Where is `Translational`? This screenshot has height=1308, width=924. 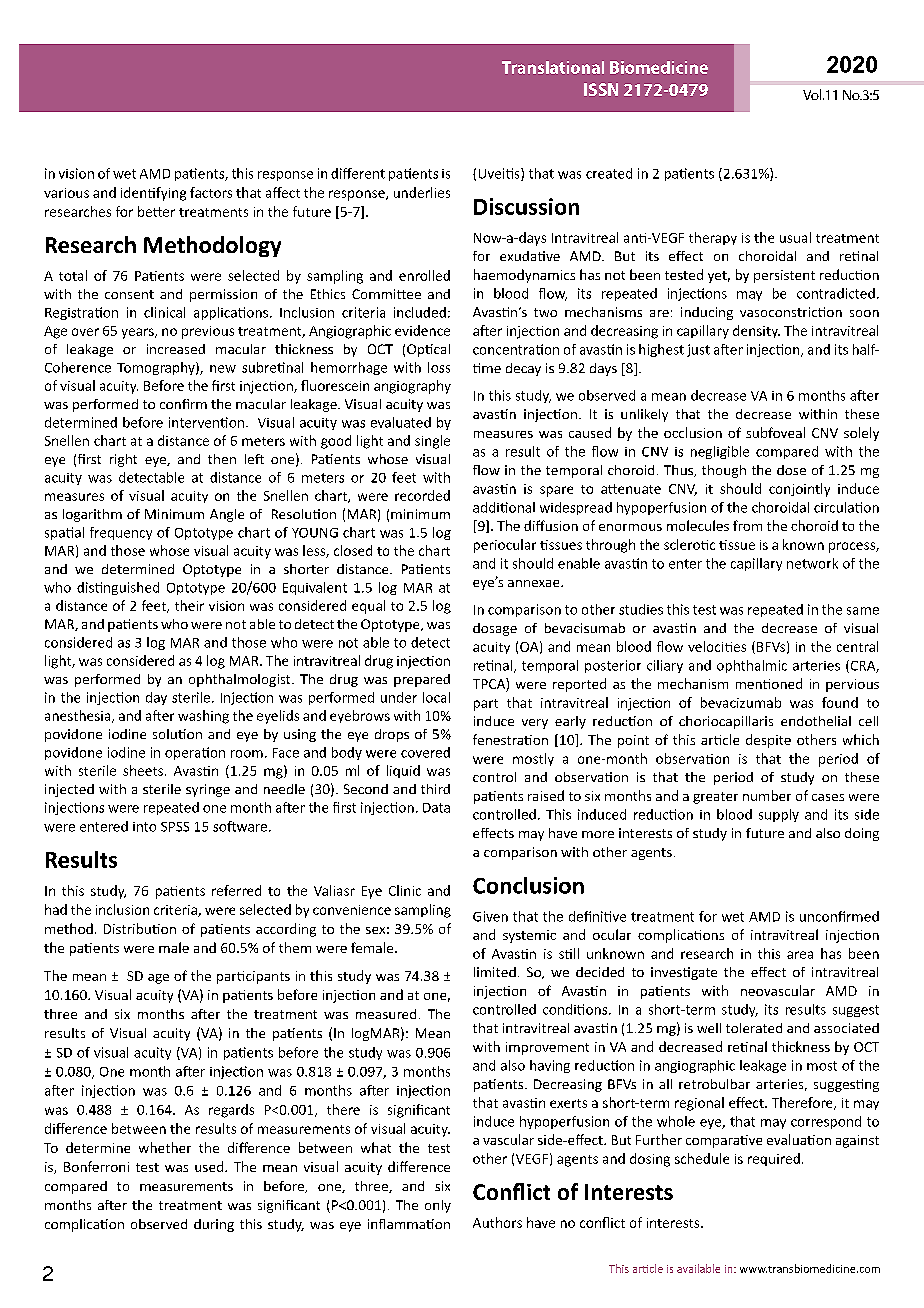 Translational is located at coordinates (553, 67).
